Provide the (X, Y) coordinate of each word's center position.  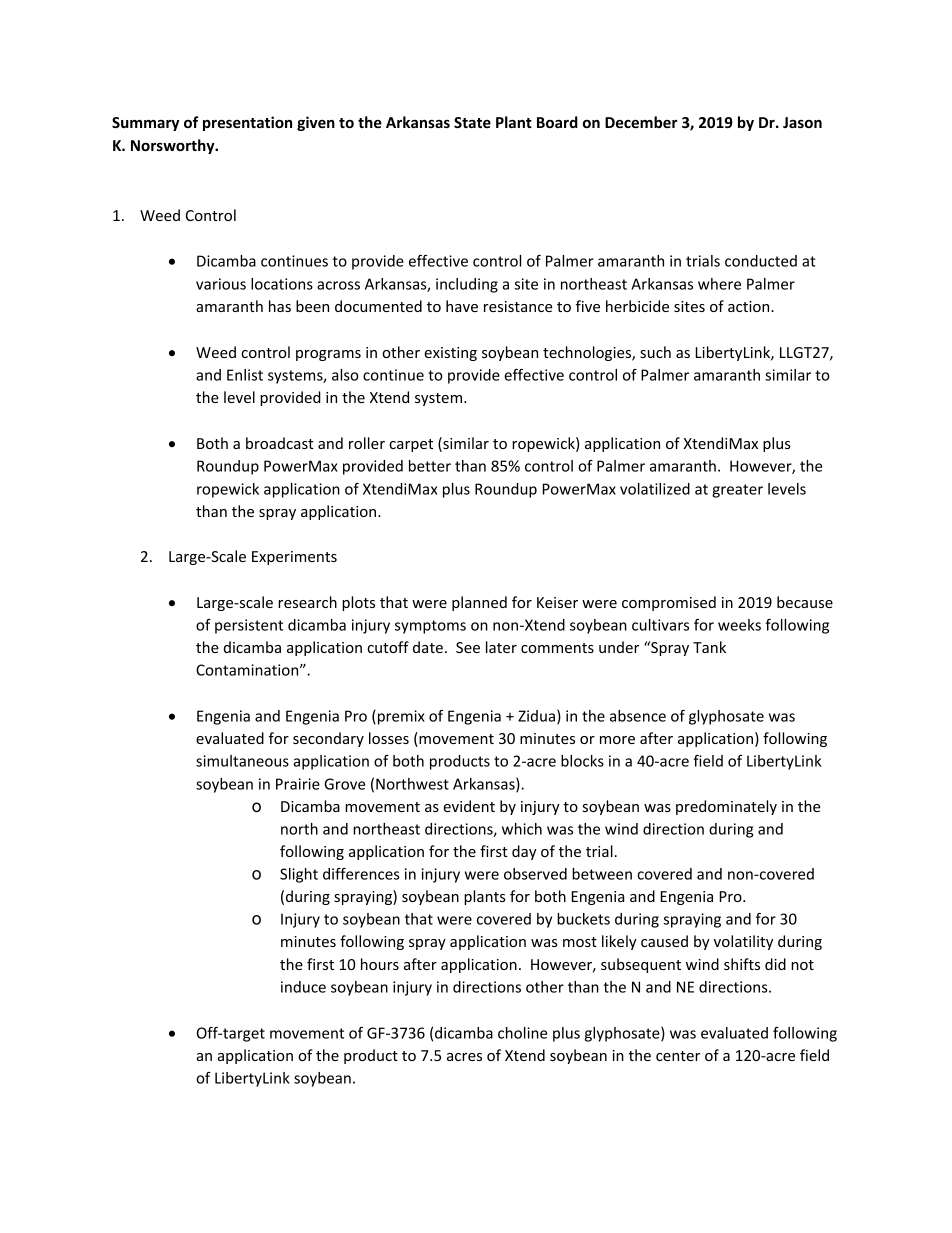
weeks (739, 625)
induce (303, 987)
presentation (247, 123)
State (472, 122)
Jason (802, 122)
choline (522, 1033)
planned (479, 603)
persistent (249, 626)
